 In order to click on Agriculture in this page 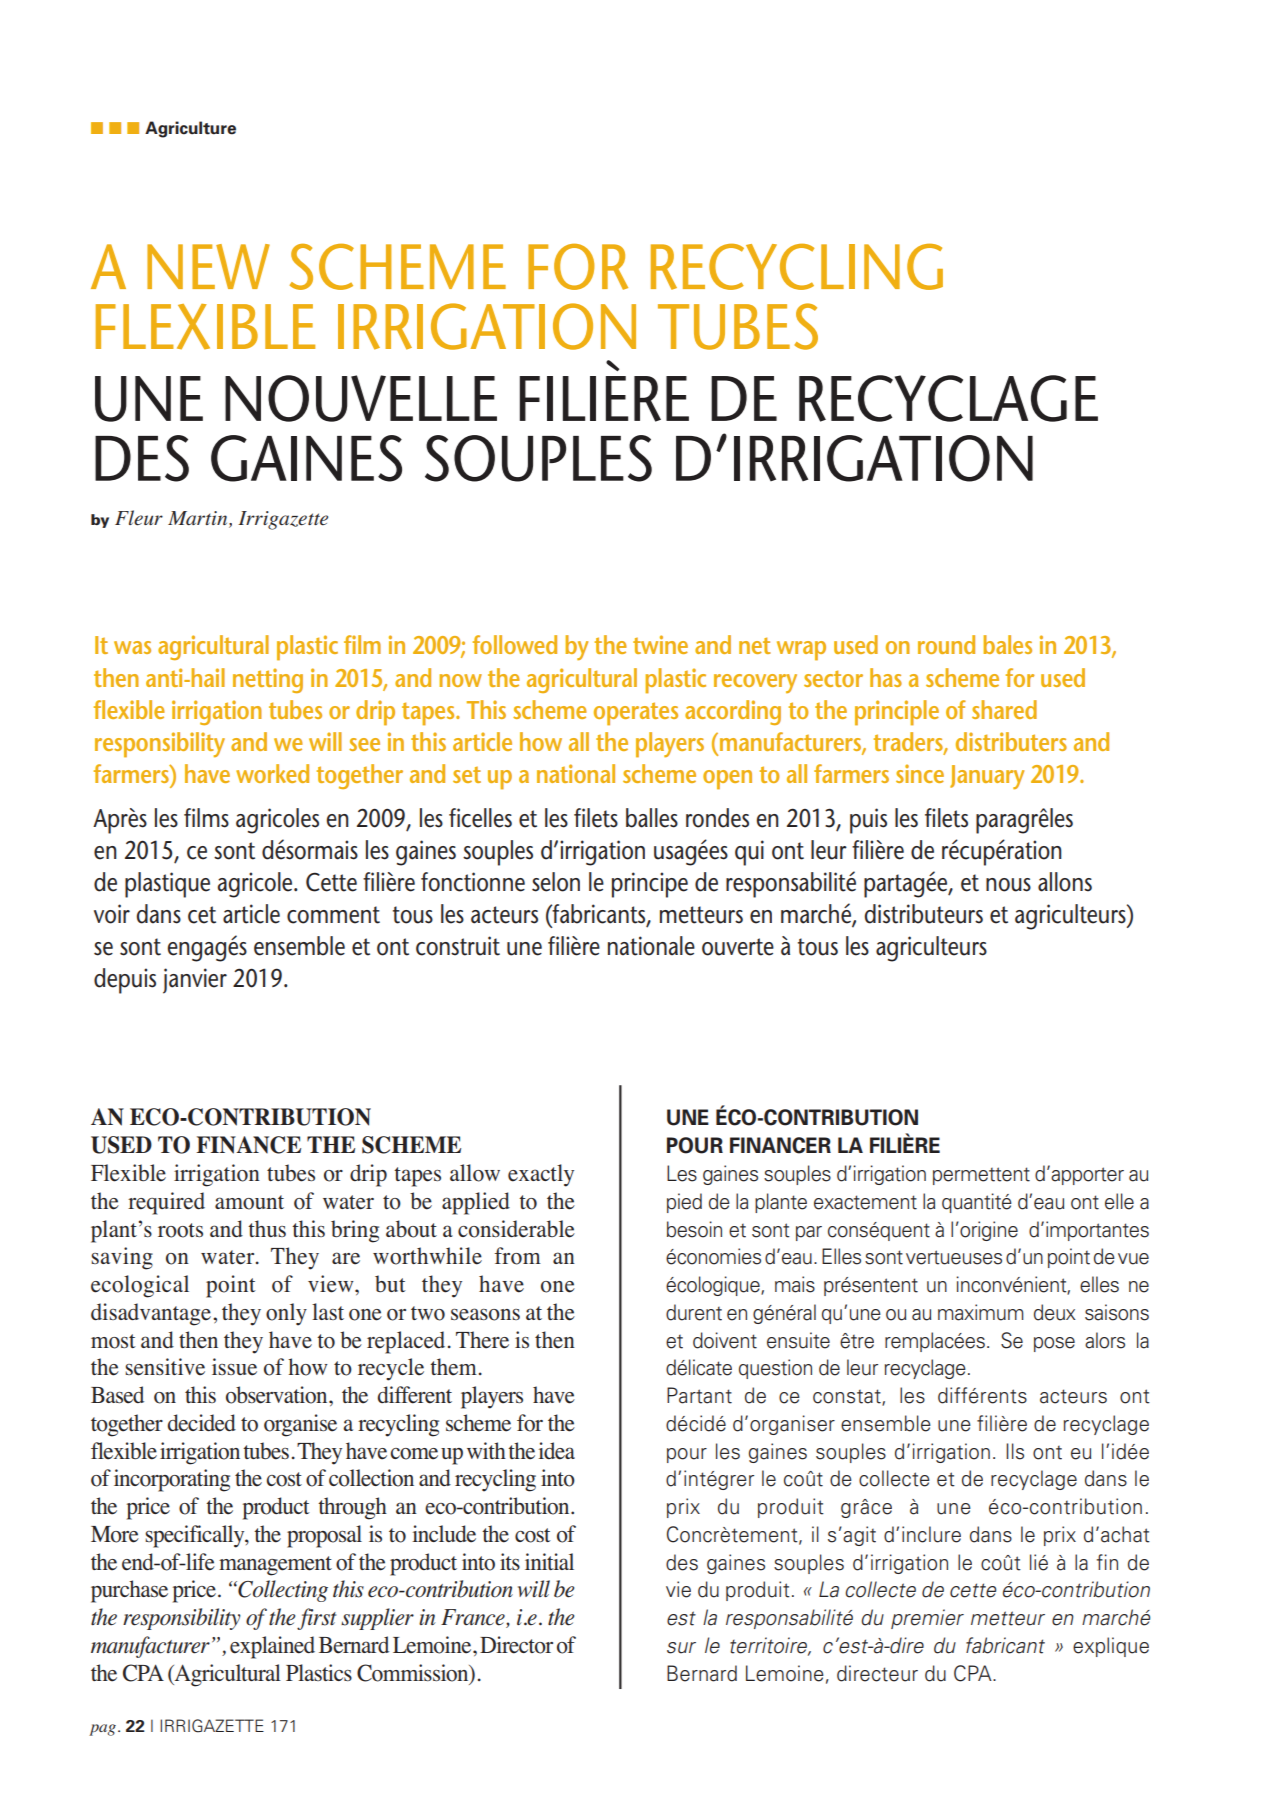, I will do `click(190, 129)`.
